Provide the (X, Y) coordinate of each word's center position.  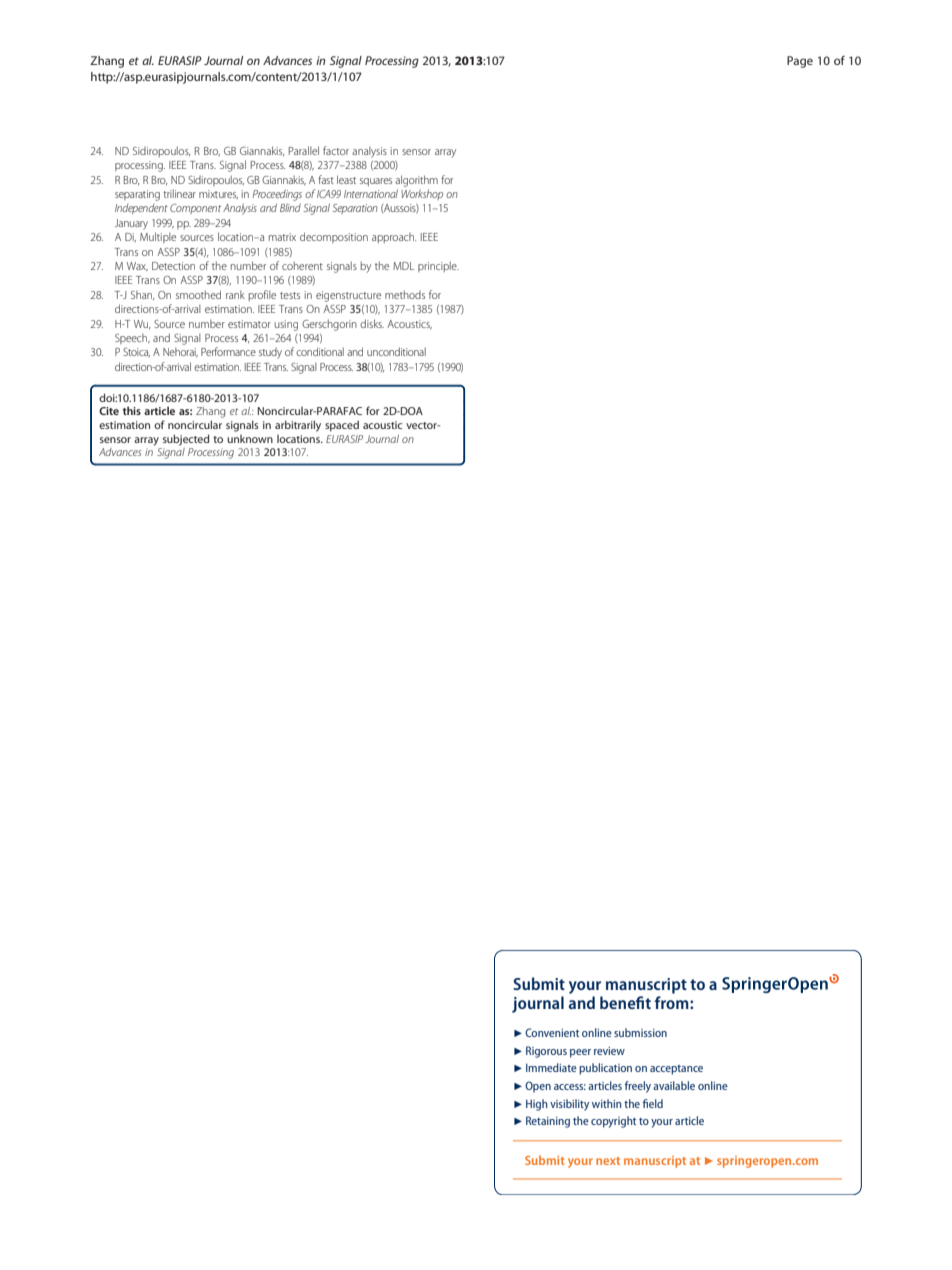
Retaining (548, 1122)
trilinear (179, 193)
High (537, 1105)
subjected (186, 440)
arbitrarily (298, 426)
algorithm (416, 181)
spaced (342, 426)
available (674, 1085)
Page (800, 62)
